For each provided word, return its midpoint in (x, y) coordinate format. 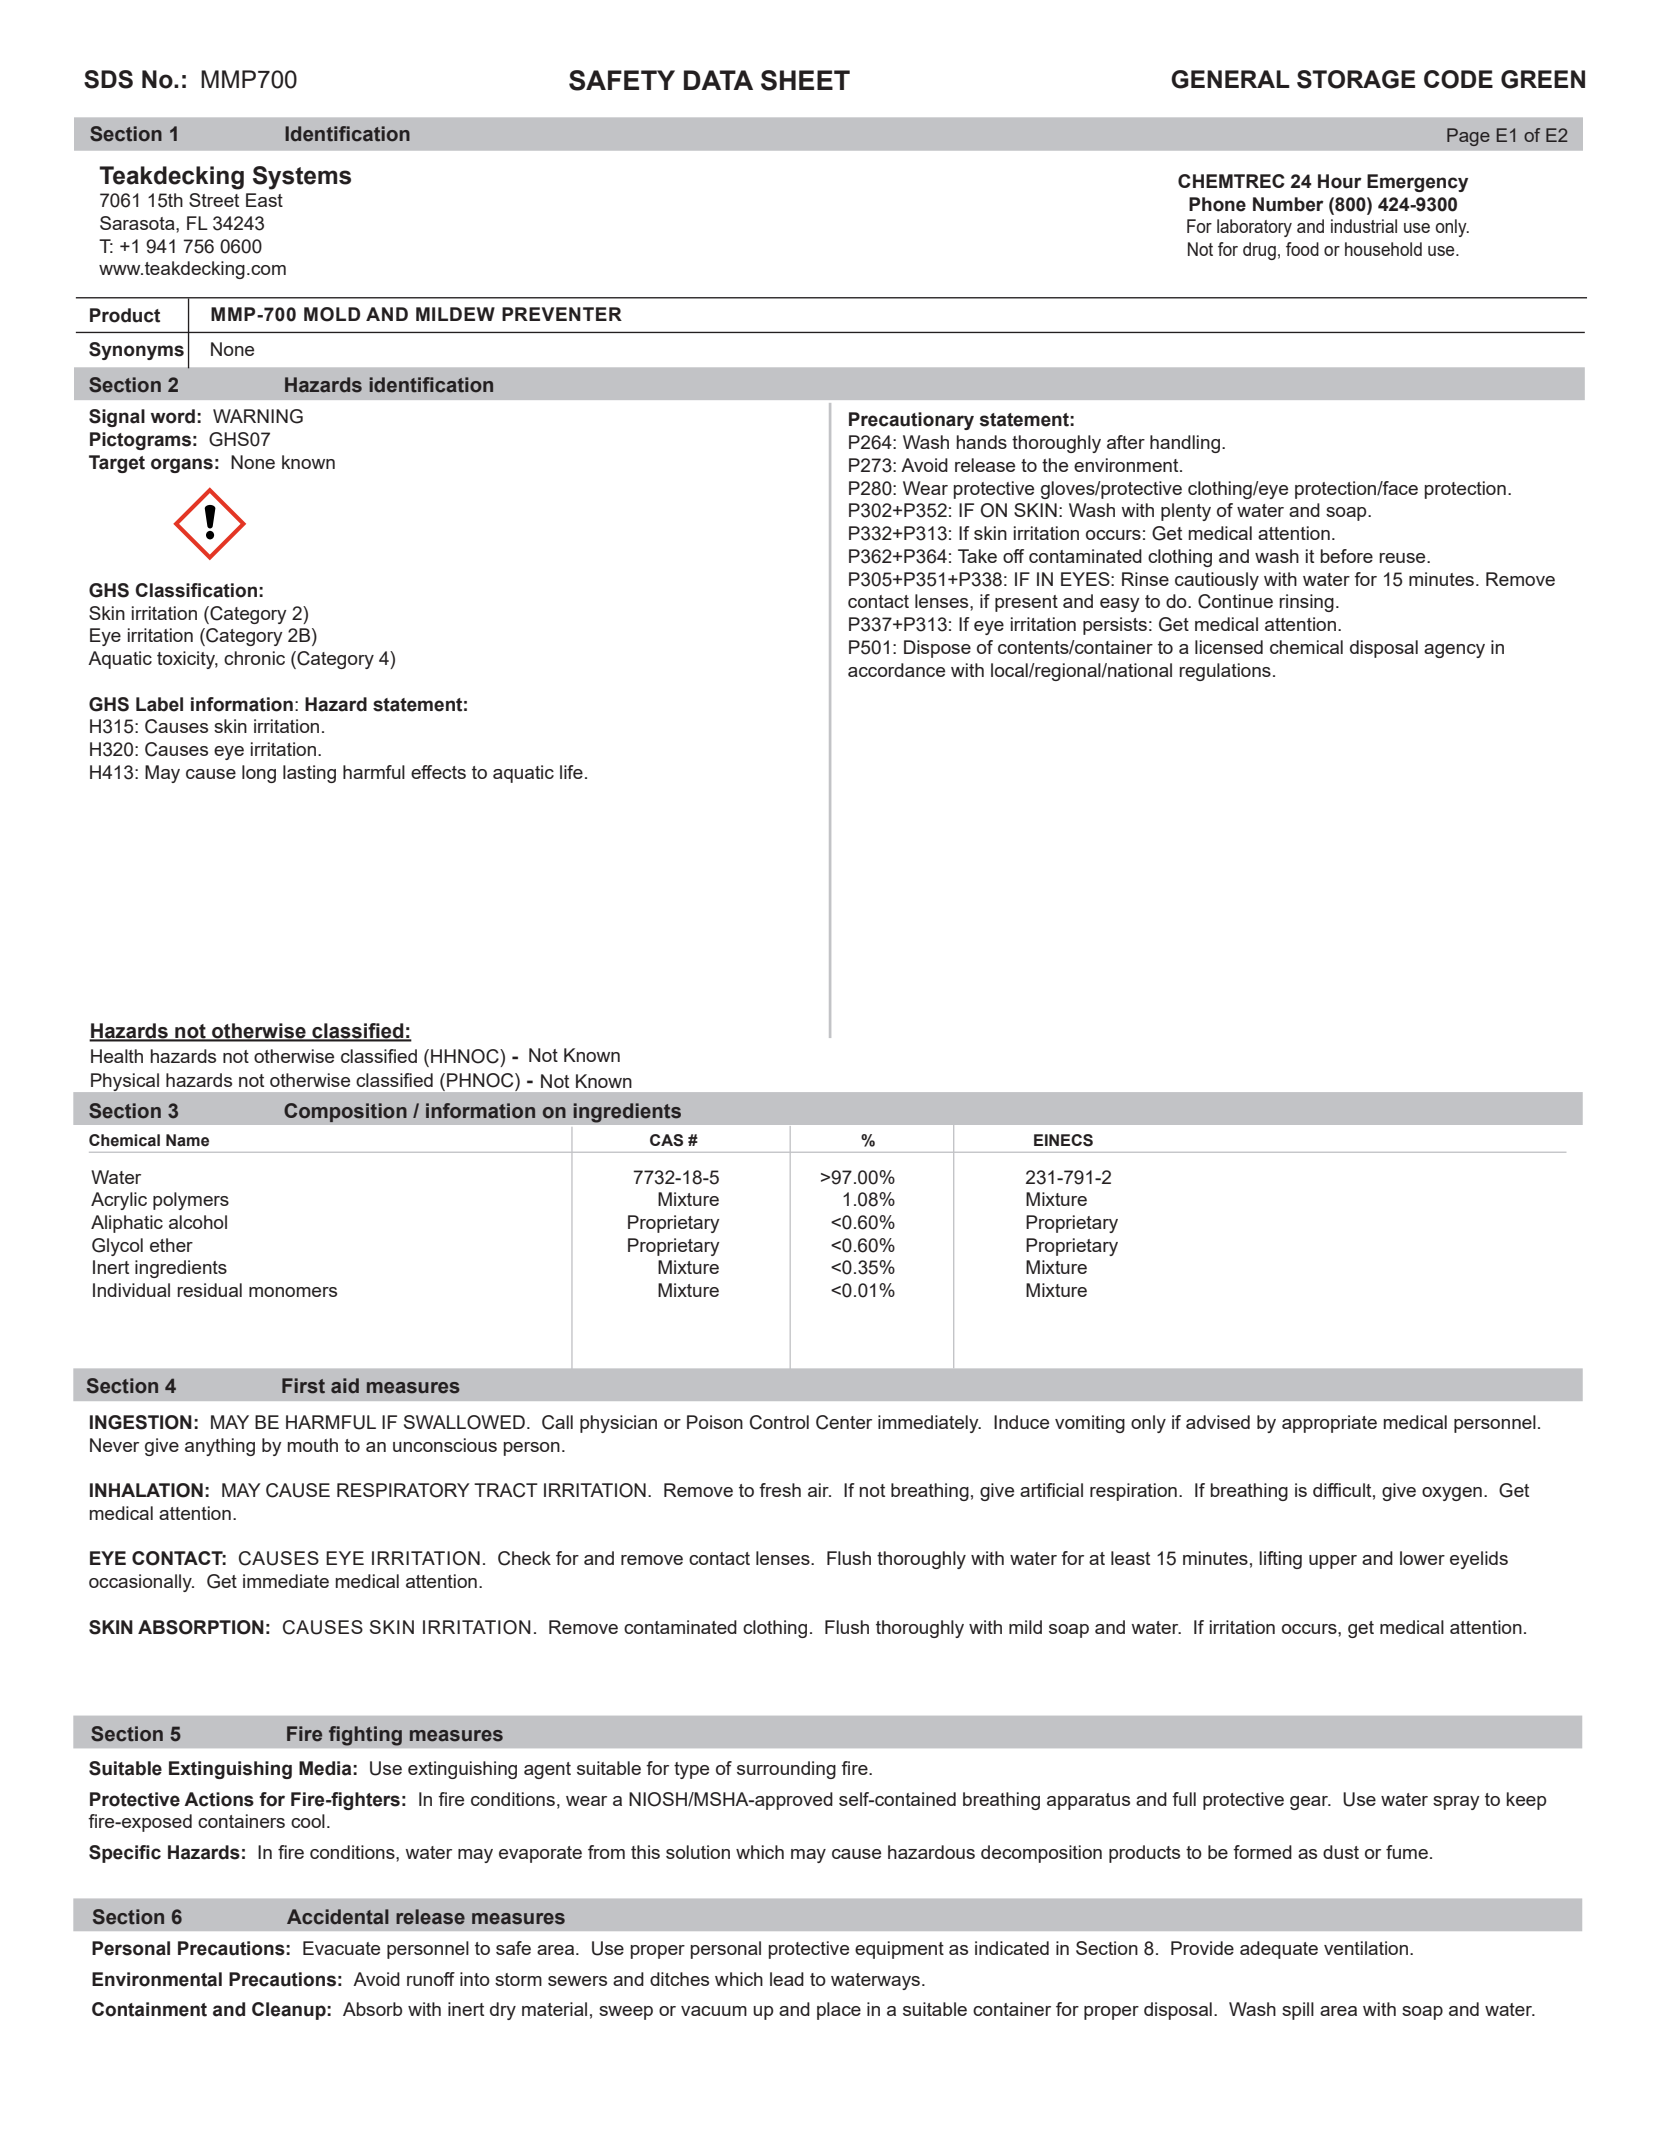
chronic (254, 658)
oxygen (1452, 1494)
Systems (302, 178)
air (819, 1490)
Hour (1340, 181)
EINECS (1063, 1140)
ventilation (1366, 1948)
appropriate (1329, 1424)
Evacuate (341, 1948)
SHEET (805, 80)
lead (787, 1979)
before (1346, 556)
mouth (313, 1445)
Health (117, 1056)
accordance (896, 670)
